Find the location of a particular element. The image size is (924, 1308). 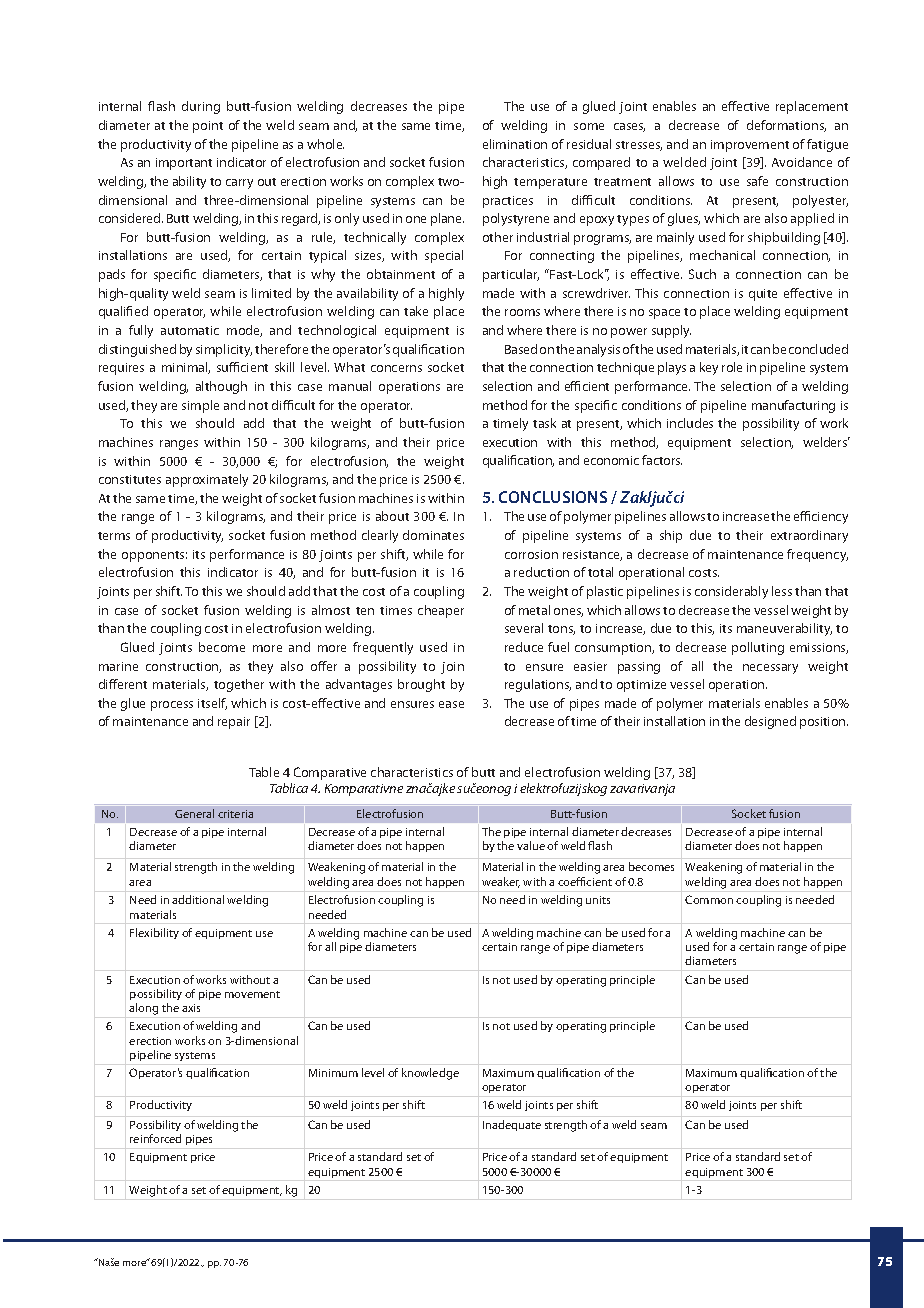

point is located at coordinates (208, 127).
